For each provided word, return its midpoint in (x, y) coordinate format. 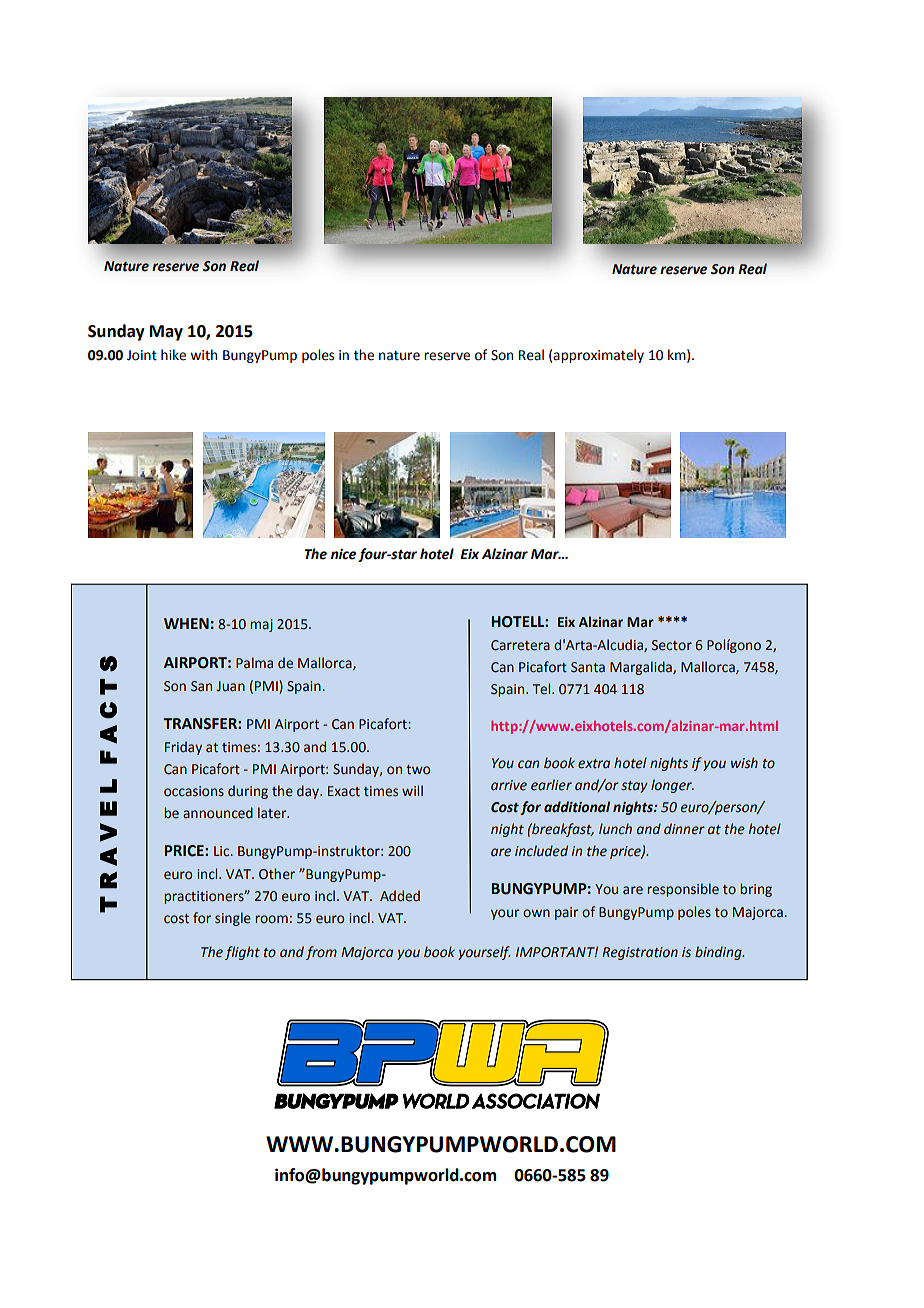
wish (744, 762)
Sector (672, 645)
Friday (183, 748)
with (203, 355)
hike (173, 355)
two (418, 770)
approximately (598, 356)
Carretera (520, 645)
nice (343, 554)
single (233, 919)
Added (400, 896)
